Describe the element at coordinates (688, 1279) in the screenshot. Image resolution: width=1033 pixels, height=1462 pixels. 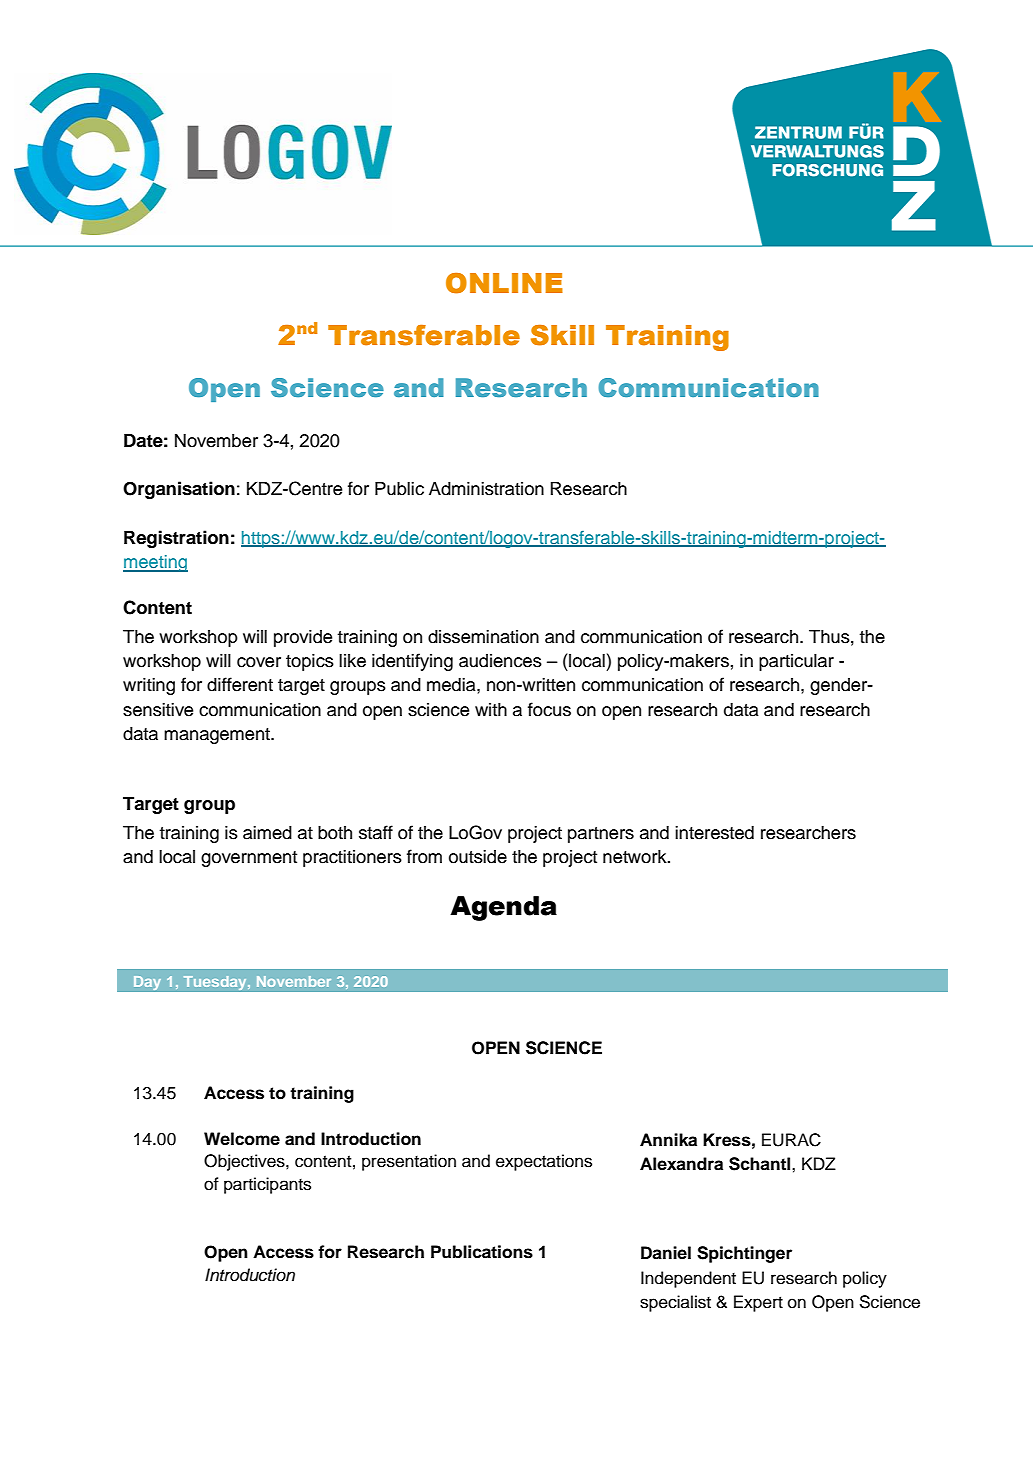
I see `Independent` at that location.
